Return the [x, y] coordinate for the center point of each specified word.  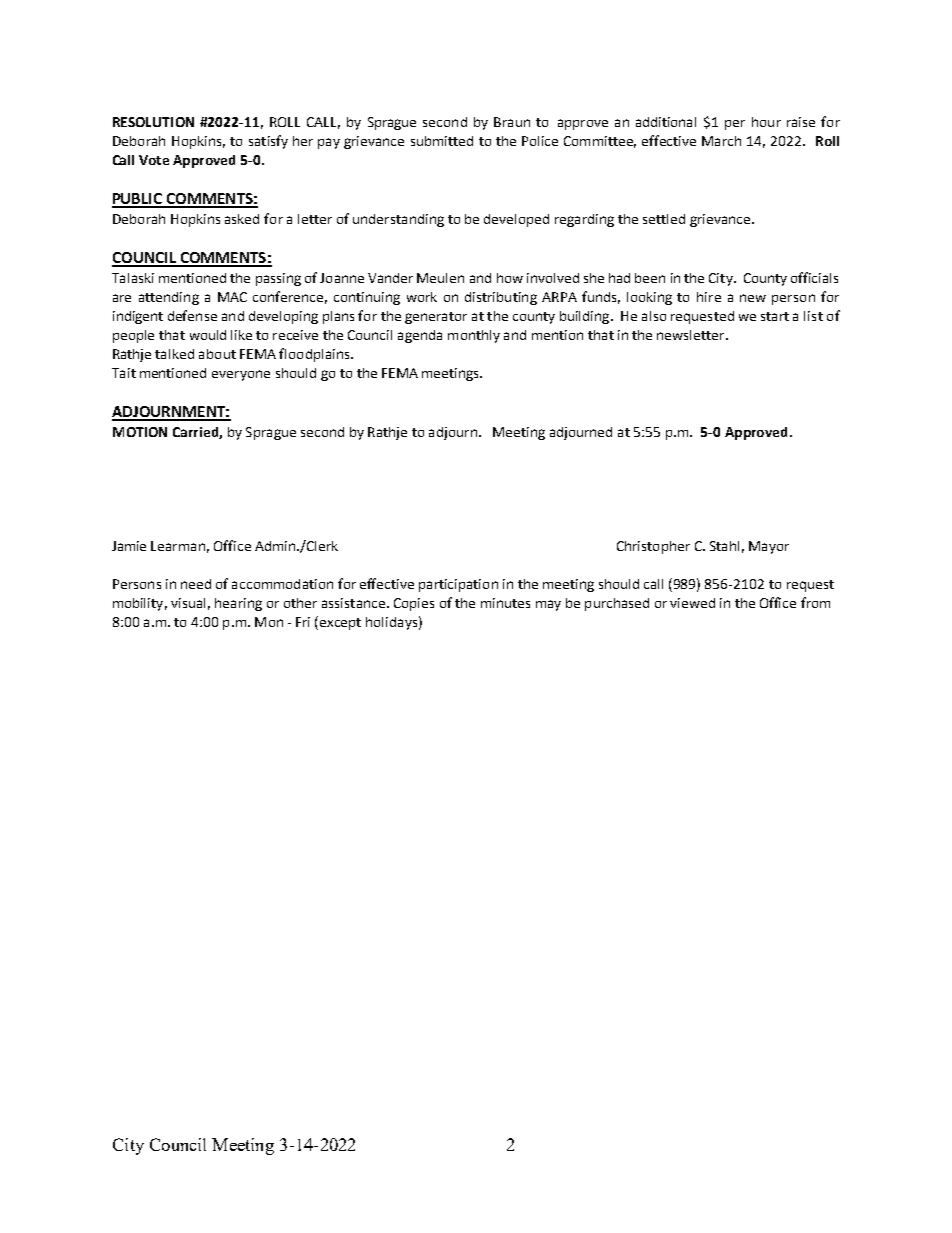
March [721, 141]
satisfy [268, 142]
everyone [241, 375]
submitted [442, 141]
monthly [474, 336]
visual [188, 603]
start [775, 316]
